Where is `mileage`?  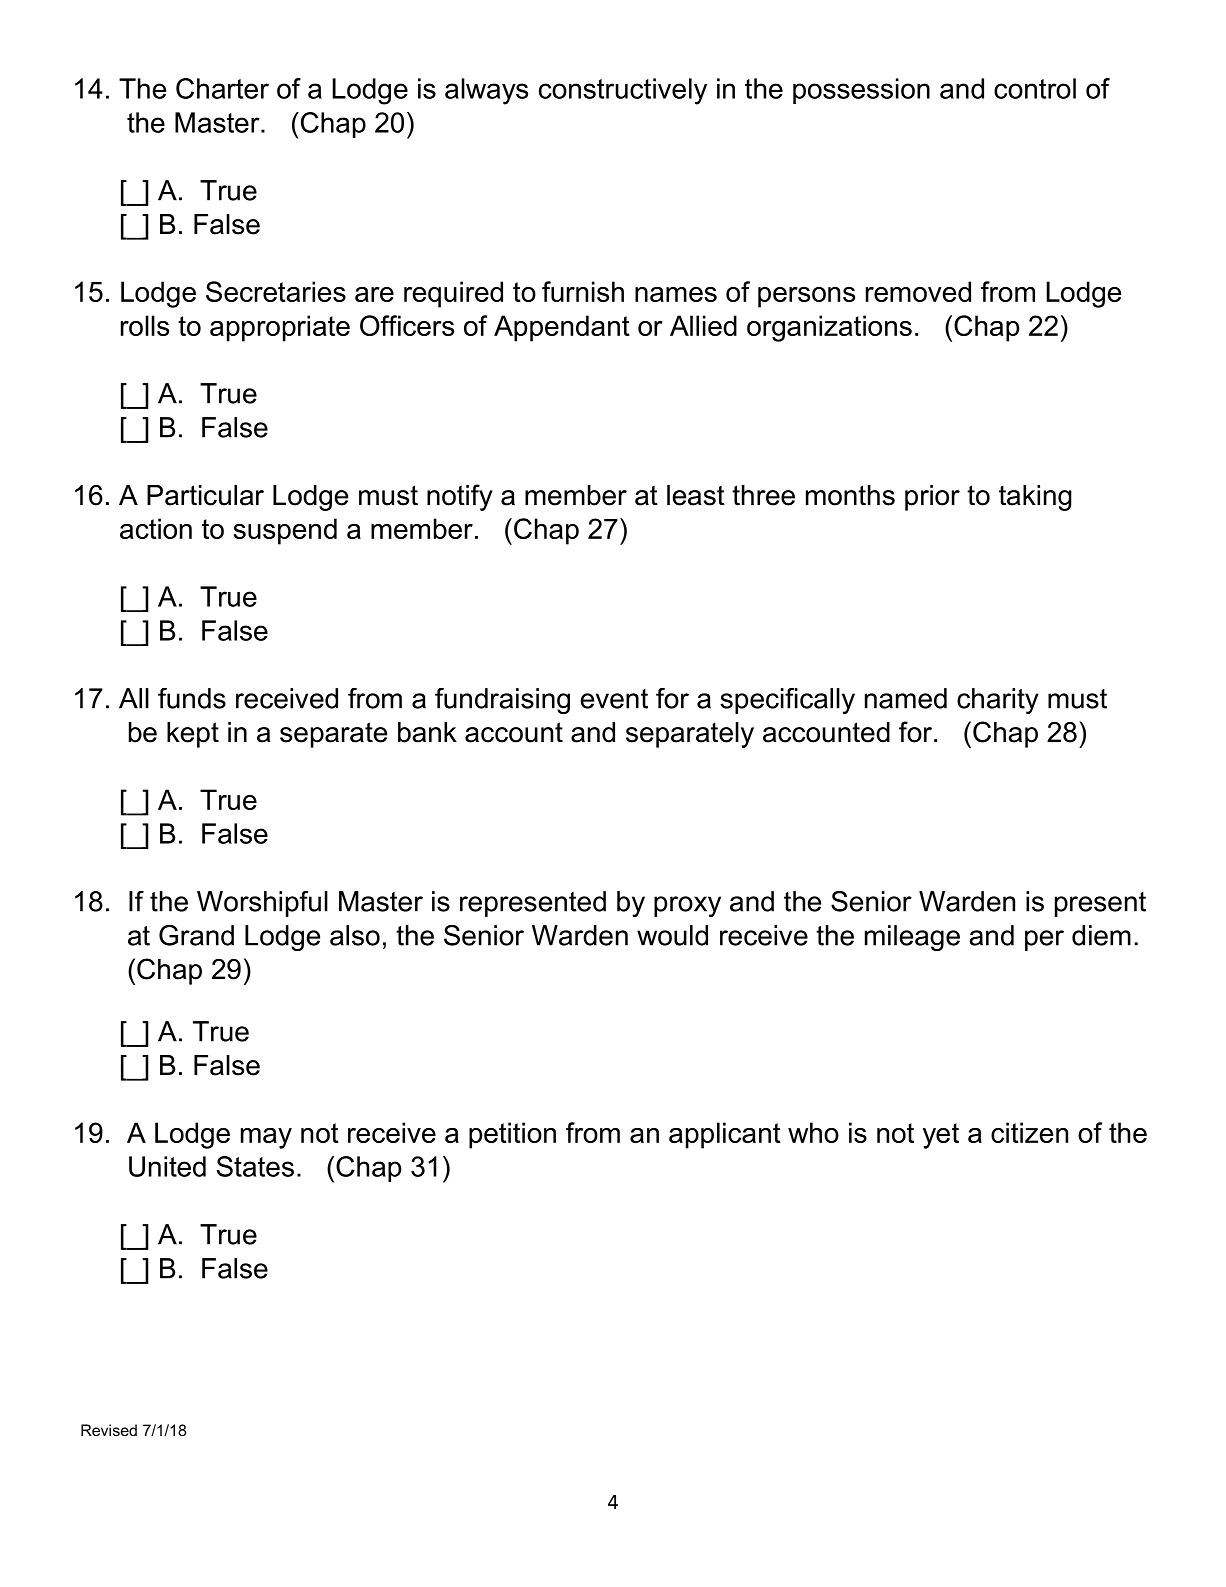
mileage is located at coordinates (912, 938).
